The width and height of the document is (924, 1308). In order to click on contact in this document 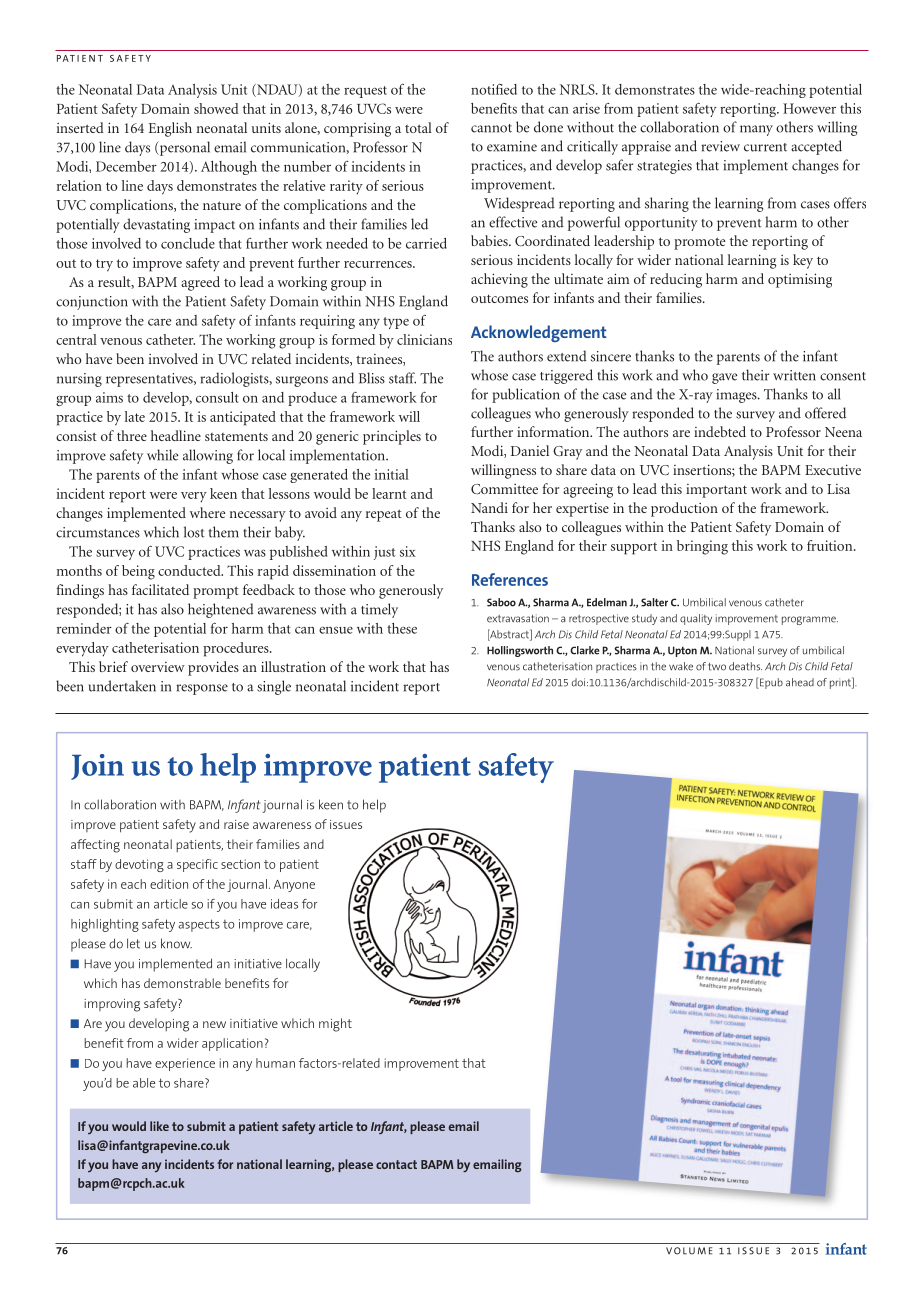, I will do `click(396, 1164)`.
